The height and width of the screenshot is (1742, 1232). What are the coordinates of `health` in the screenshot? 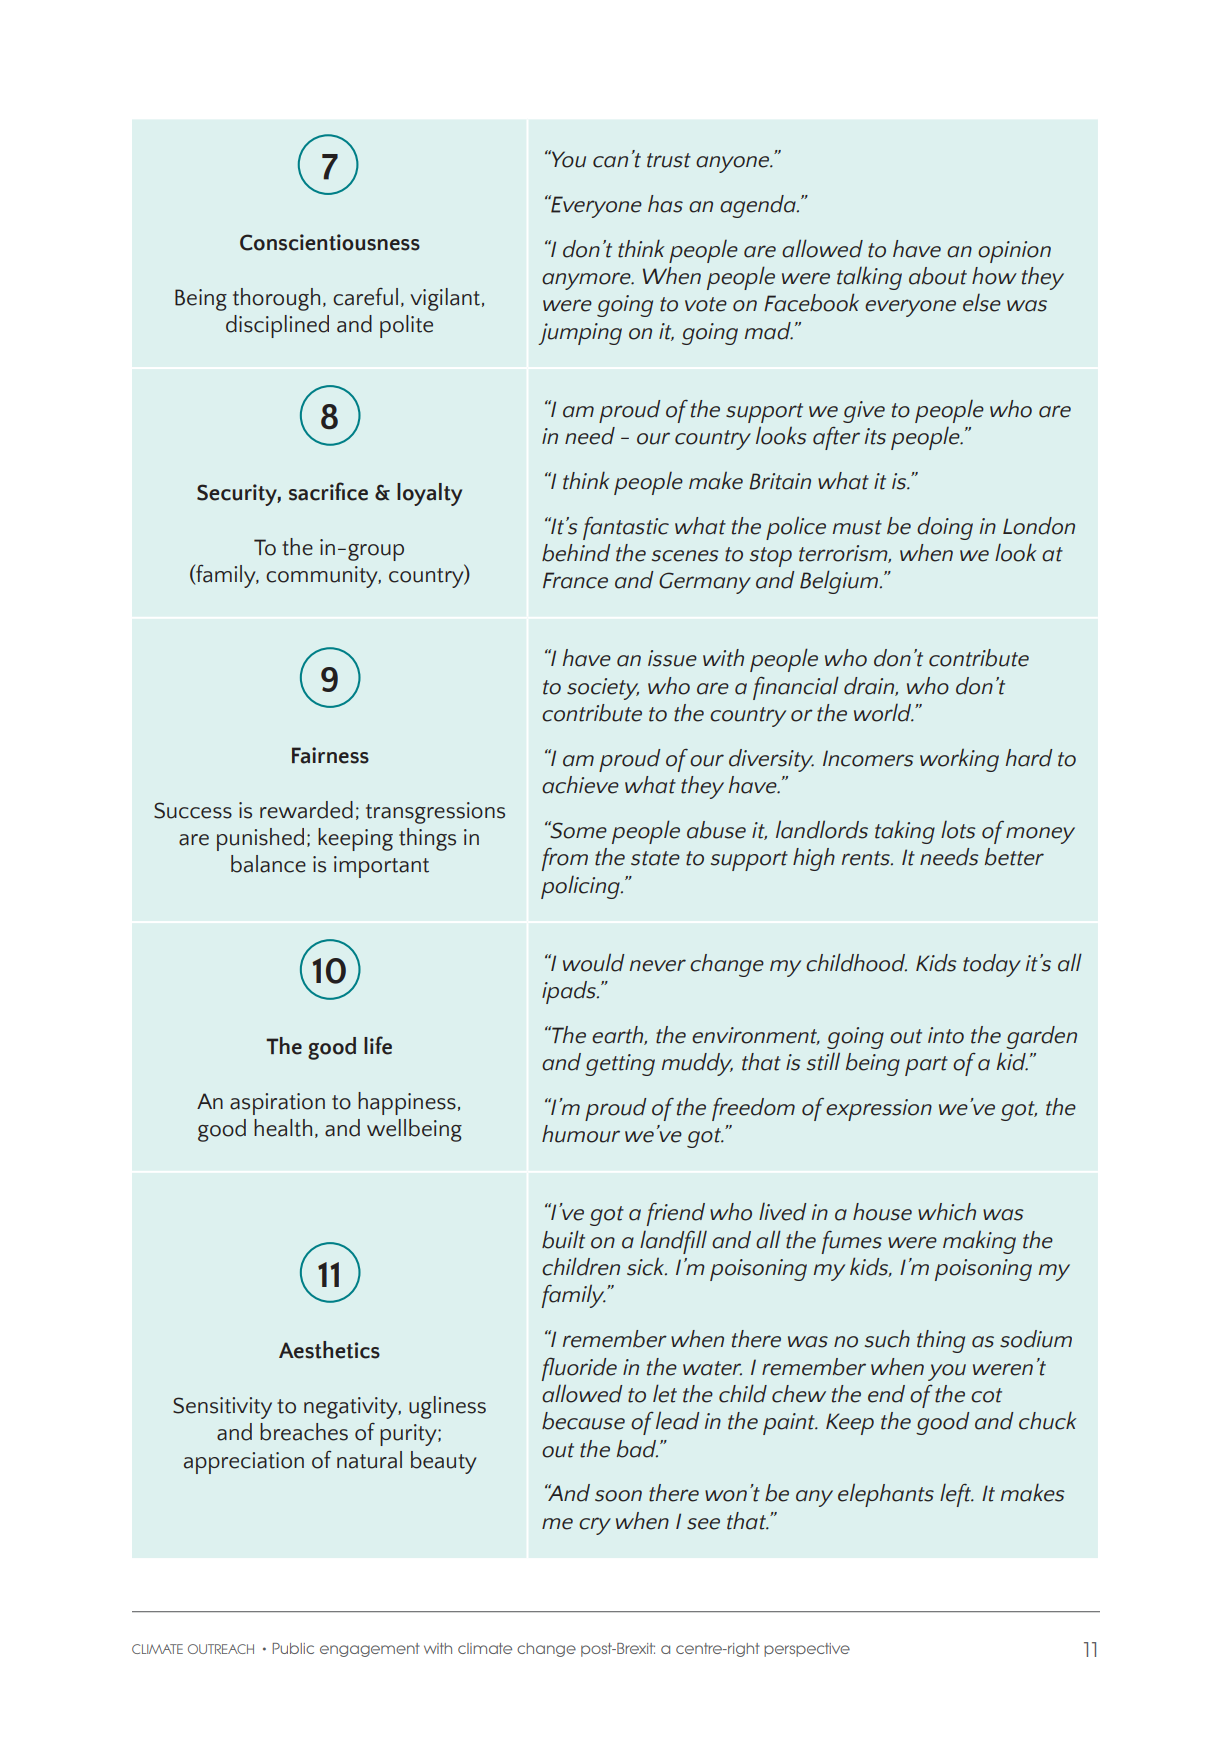 It's located at (283, 1128).
